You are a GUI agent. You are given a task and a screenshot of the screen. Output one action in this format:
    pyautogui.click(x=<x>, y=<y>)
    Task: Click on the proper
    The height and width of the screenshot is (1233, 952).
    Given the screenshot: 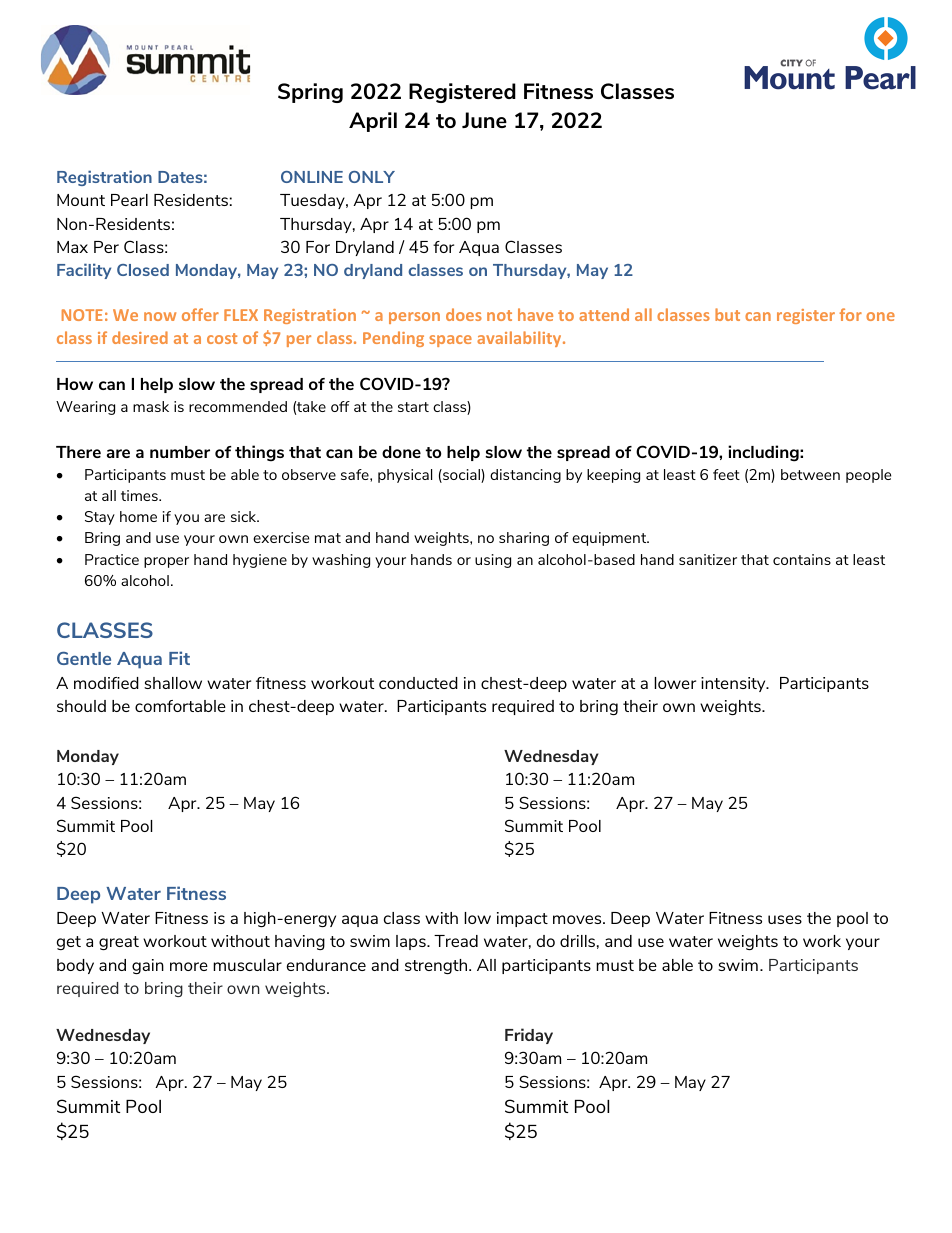 What is the action you would take?
    pyautogui.click(x=166, y=562)
